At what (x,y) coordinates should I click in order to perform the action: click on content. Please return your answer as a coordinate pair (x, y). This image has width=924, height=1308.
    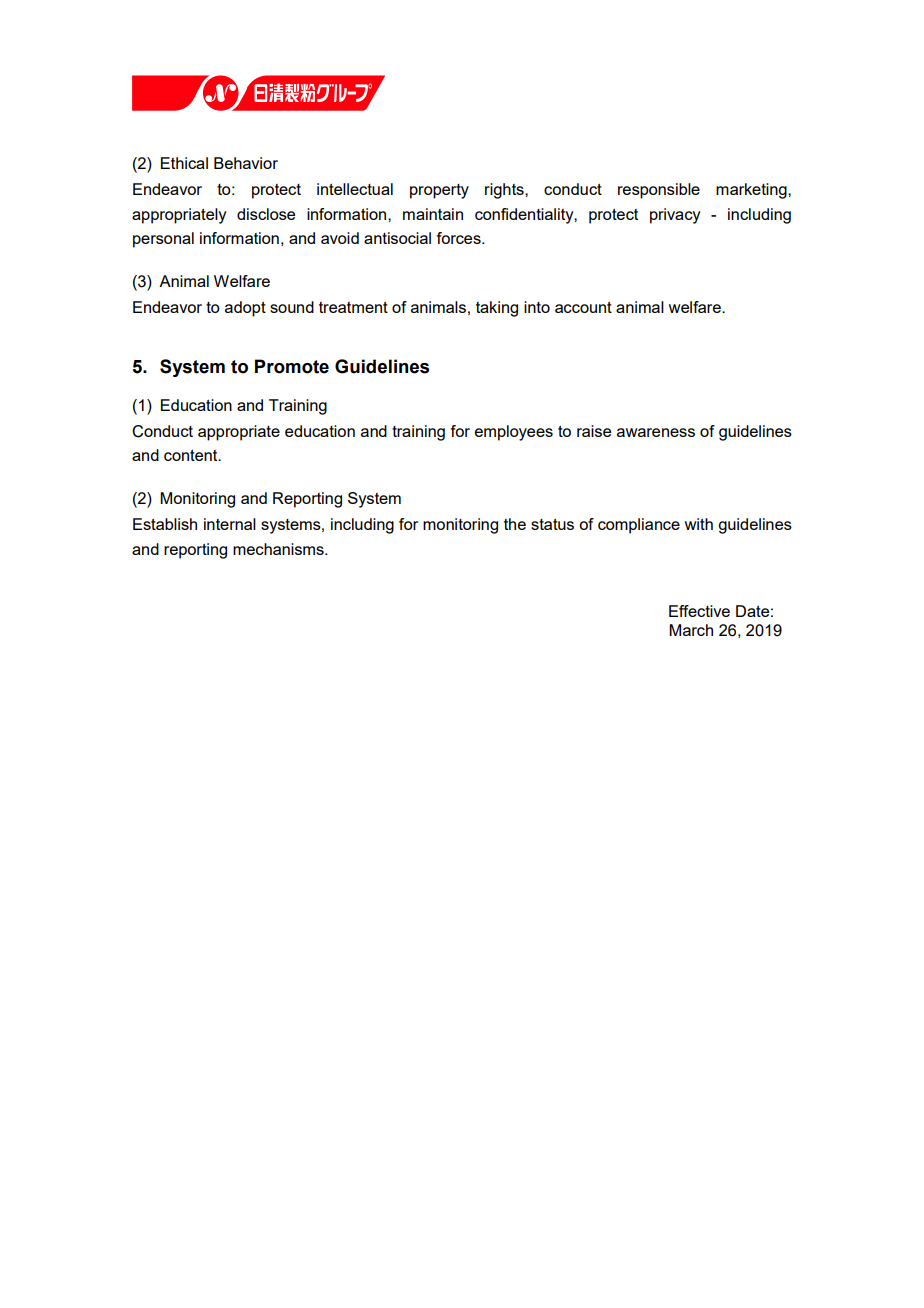
    Looking at the image, I should click on (192, 455).
